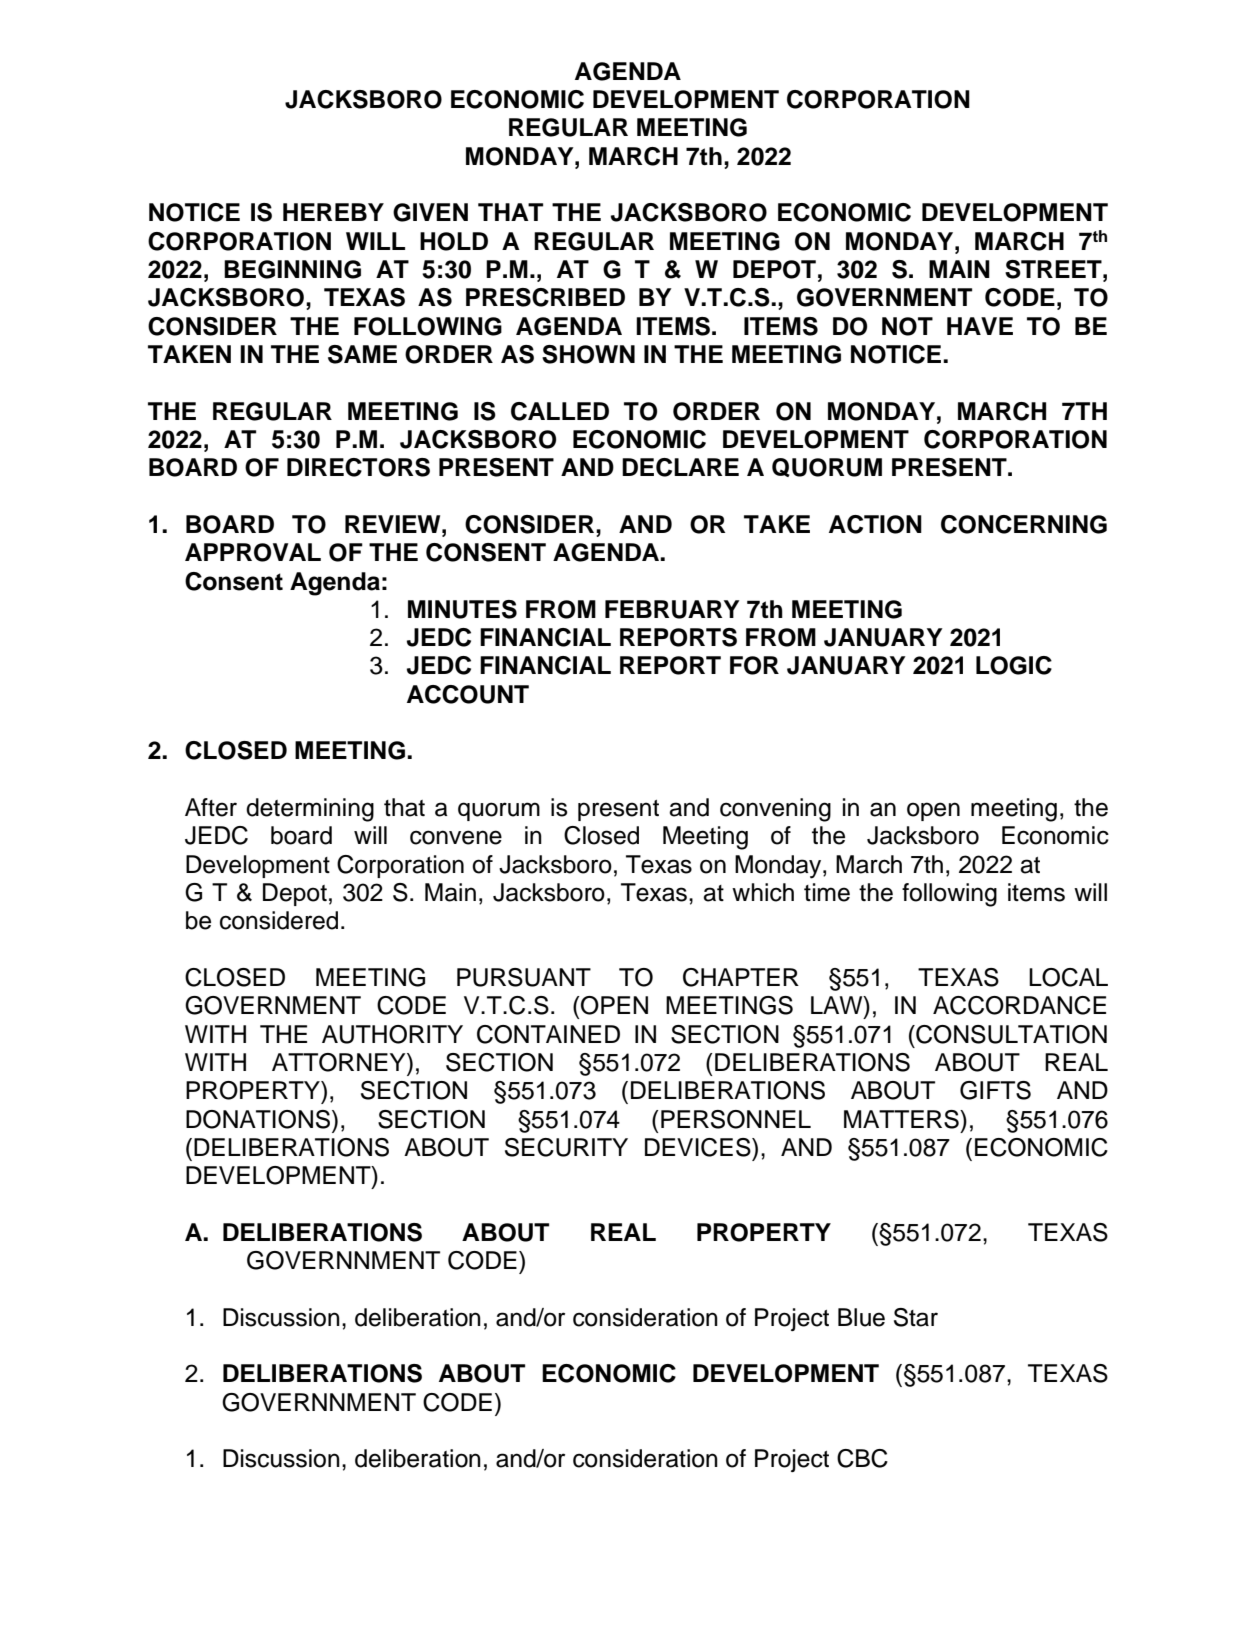 This document has height=1625, width=1256. What do you see at coordinates (699, 1147) in the document?
I see `DEVICES` at bounding box center [699, 1147].
